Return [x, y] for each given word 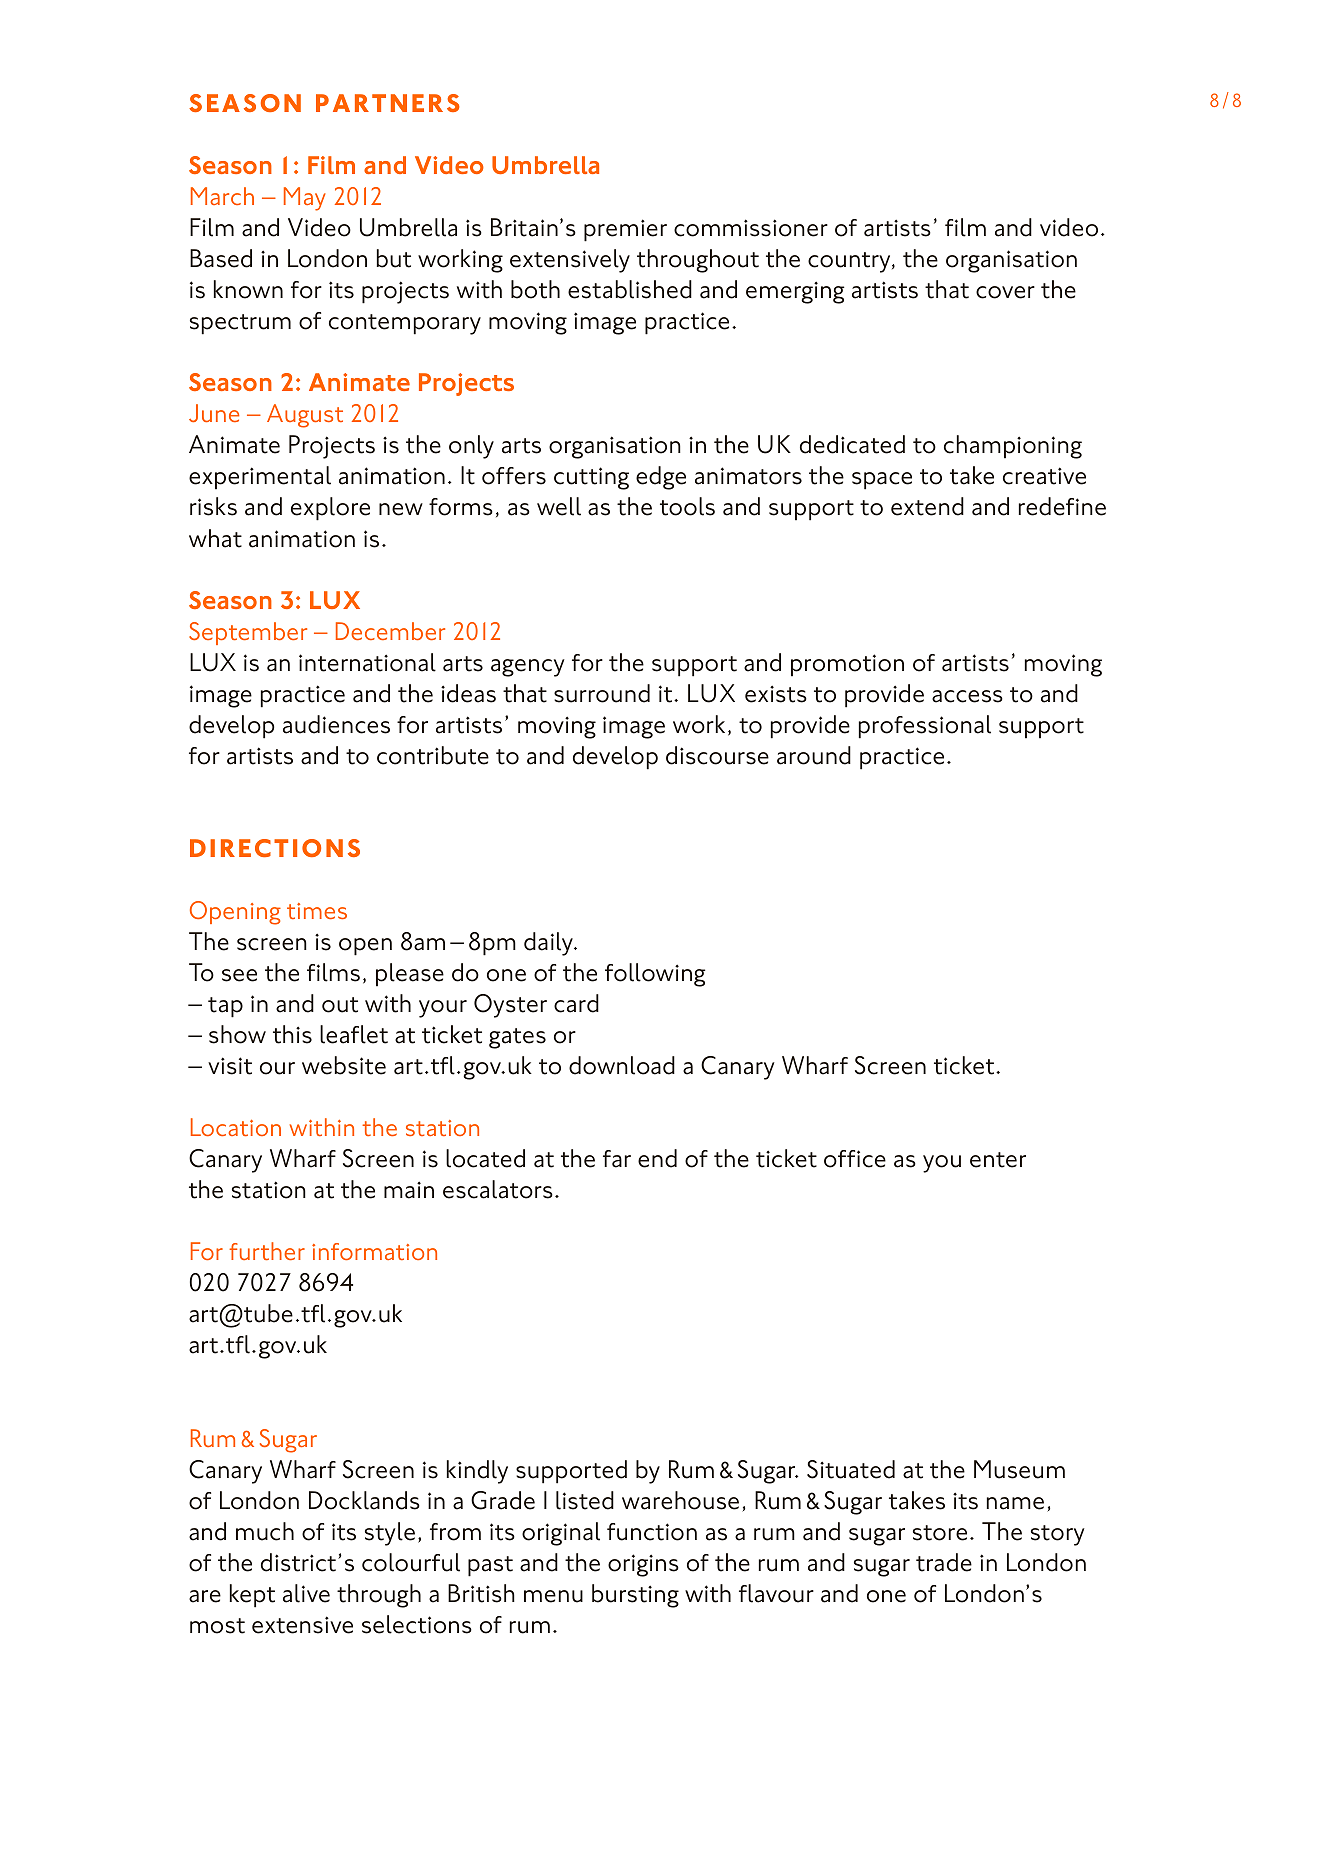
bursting [635, 1596]
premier [625, 230]
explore [330, 509]
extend [927, 506]
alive [306, 1593]
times [317, 911]
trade [944, 1562]
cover [1005, 292]
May [305, 199]
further [267, 1251]
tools [687, 506]
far [617, 1159]
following [655, 975]
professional [925, 727]
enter [998, 1160]
